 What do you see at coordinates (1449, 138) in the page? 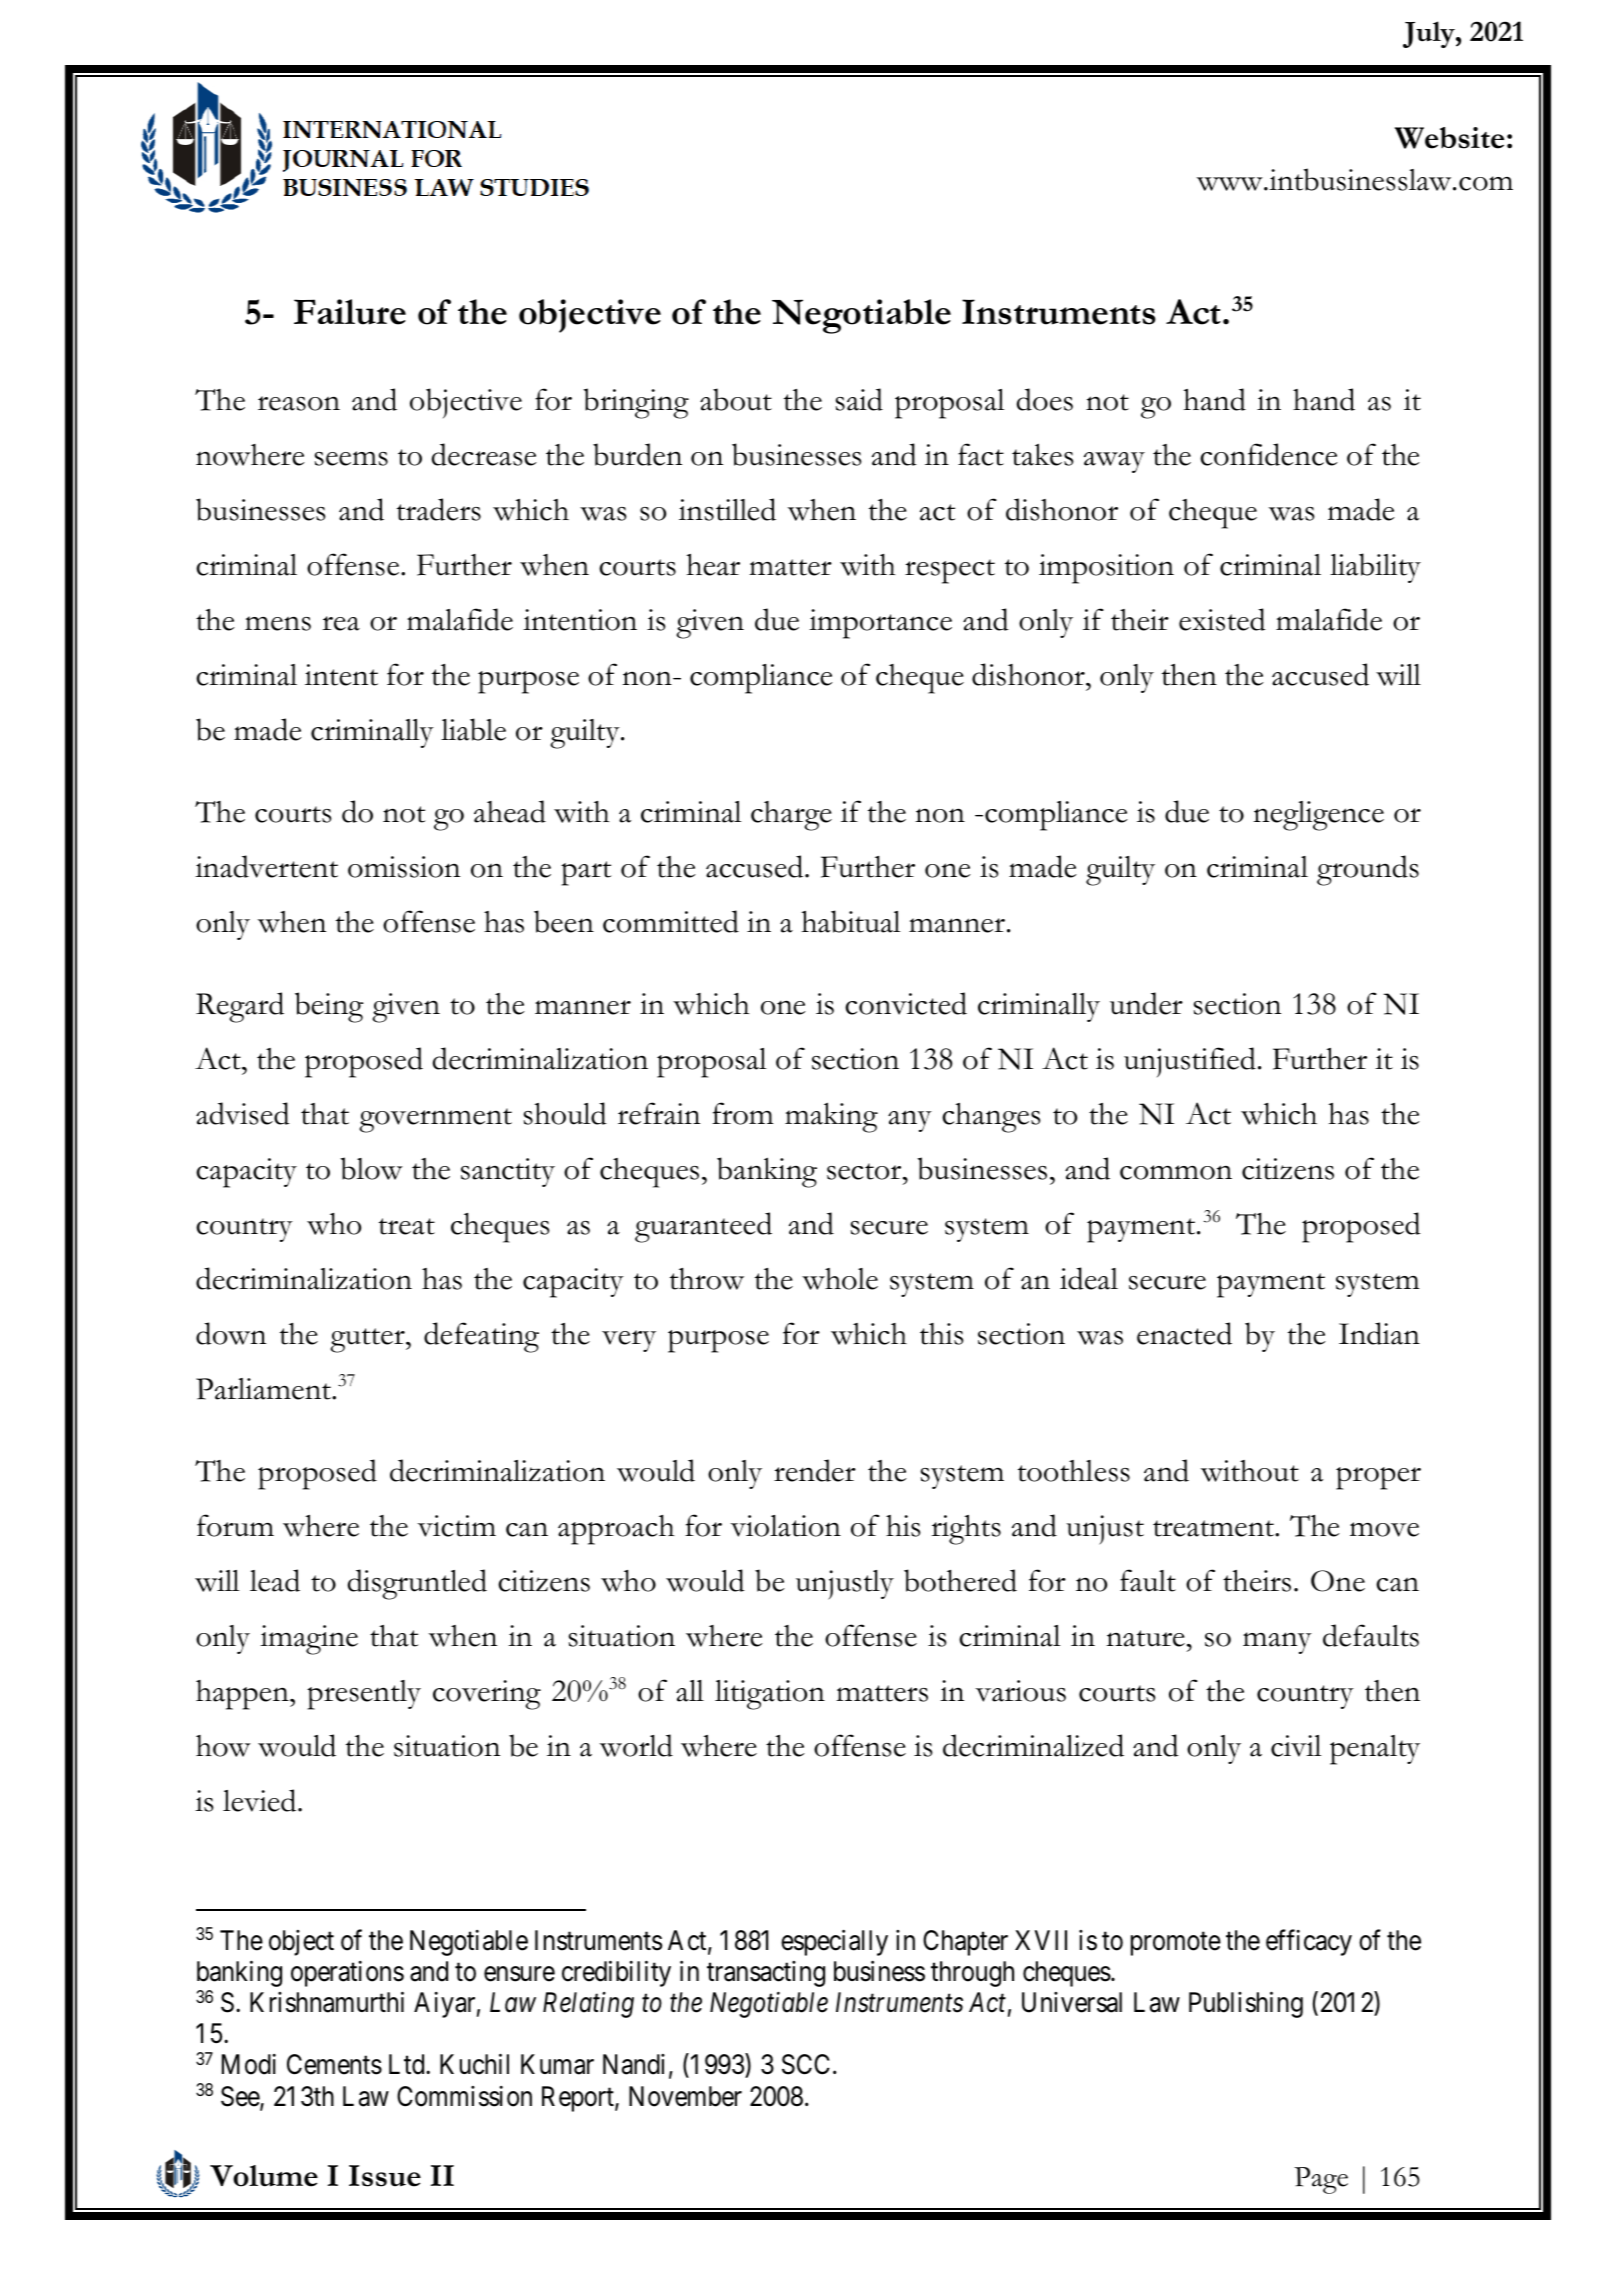
I see `Website` at bounding box center [1449, 138].
